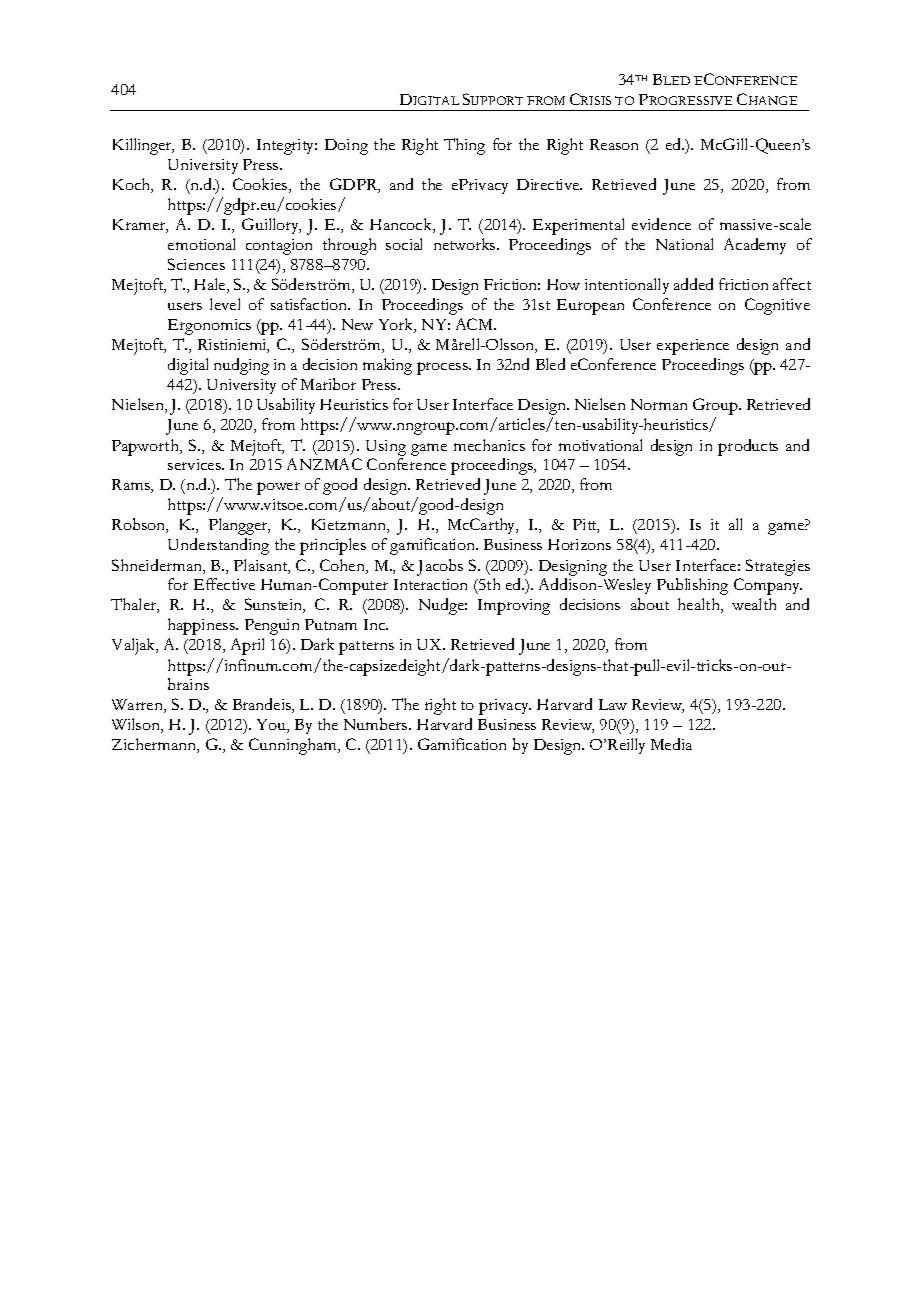 Image resolution: width=923 pixels, height=1316 pixels. I want to click on Brandeis, so click(263, 705).
